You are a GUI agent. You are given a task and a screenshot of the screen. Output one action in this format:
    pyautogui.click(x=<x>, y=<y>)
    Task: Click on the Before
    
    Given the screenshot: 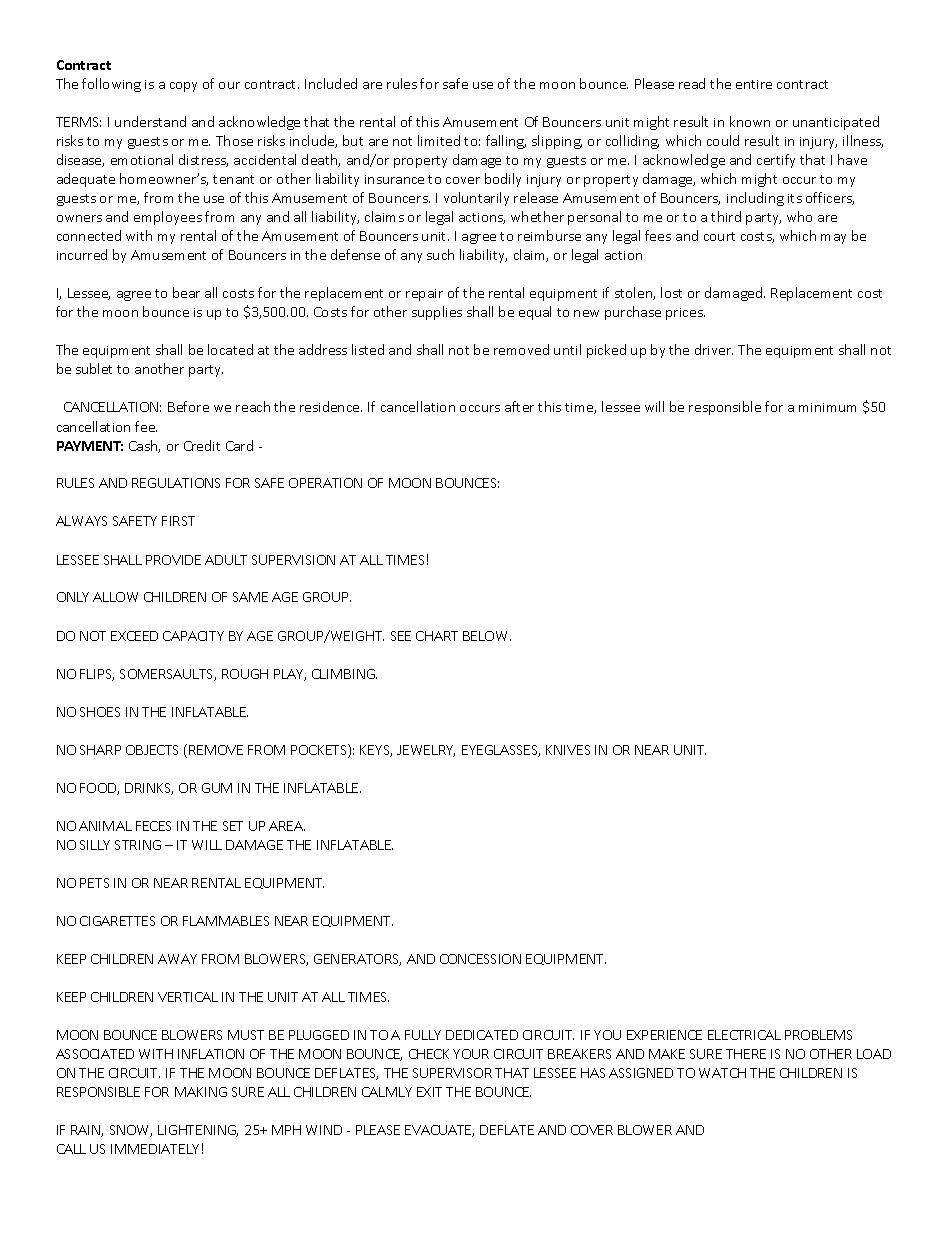 What is the action you would take?
    pyautogui.click(x=188, y=406)
